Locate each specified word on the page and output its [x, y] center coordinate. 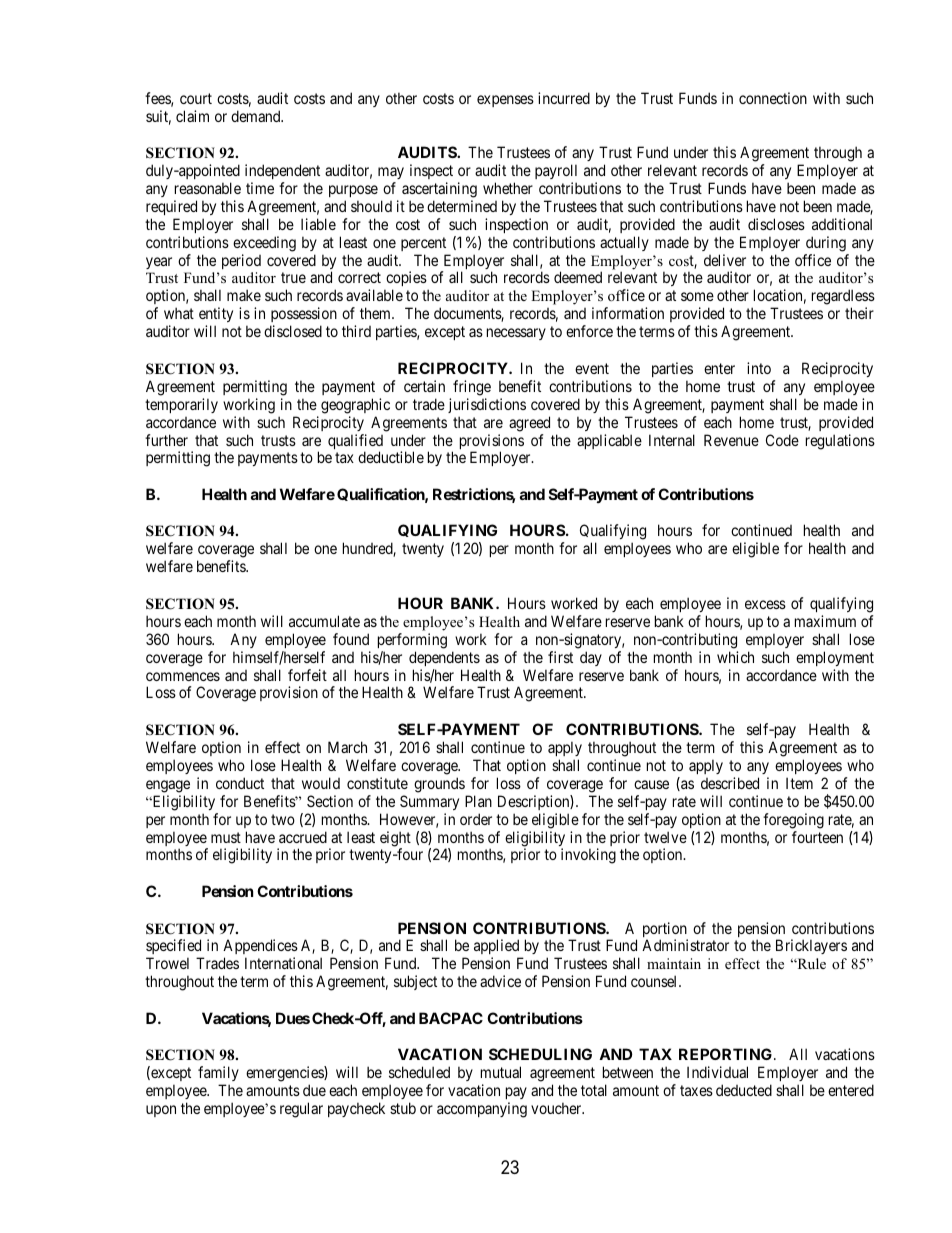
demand [257, 116]
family [218, 1075]
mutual [501, 1072]
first [560, 657]
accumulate [324, 621]
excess [765, 604]
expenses [505, 101]
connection [773, 98]
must [226, 837]
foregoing [793, 821]
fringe [472, 388]
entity [216, 316]
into [759, 368]
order [476, 819]
